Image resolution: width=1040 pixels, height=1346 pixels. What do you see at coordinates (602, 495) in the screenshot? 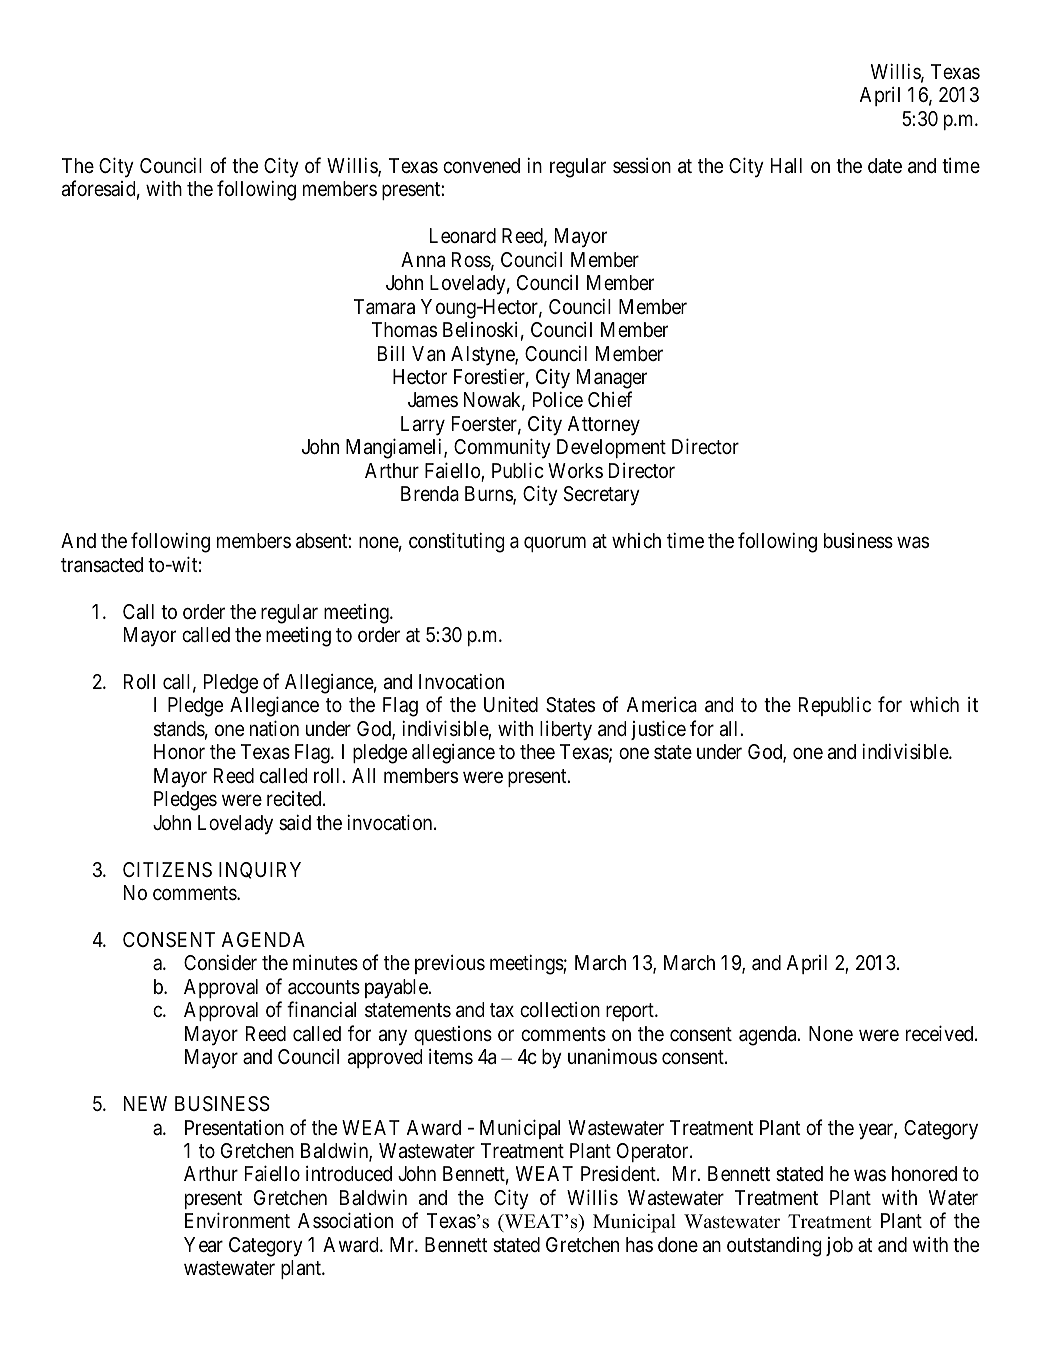
I see `Secretary` at bounding box center [602, 495].
